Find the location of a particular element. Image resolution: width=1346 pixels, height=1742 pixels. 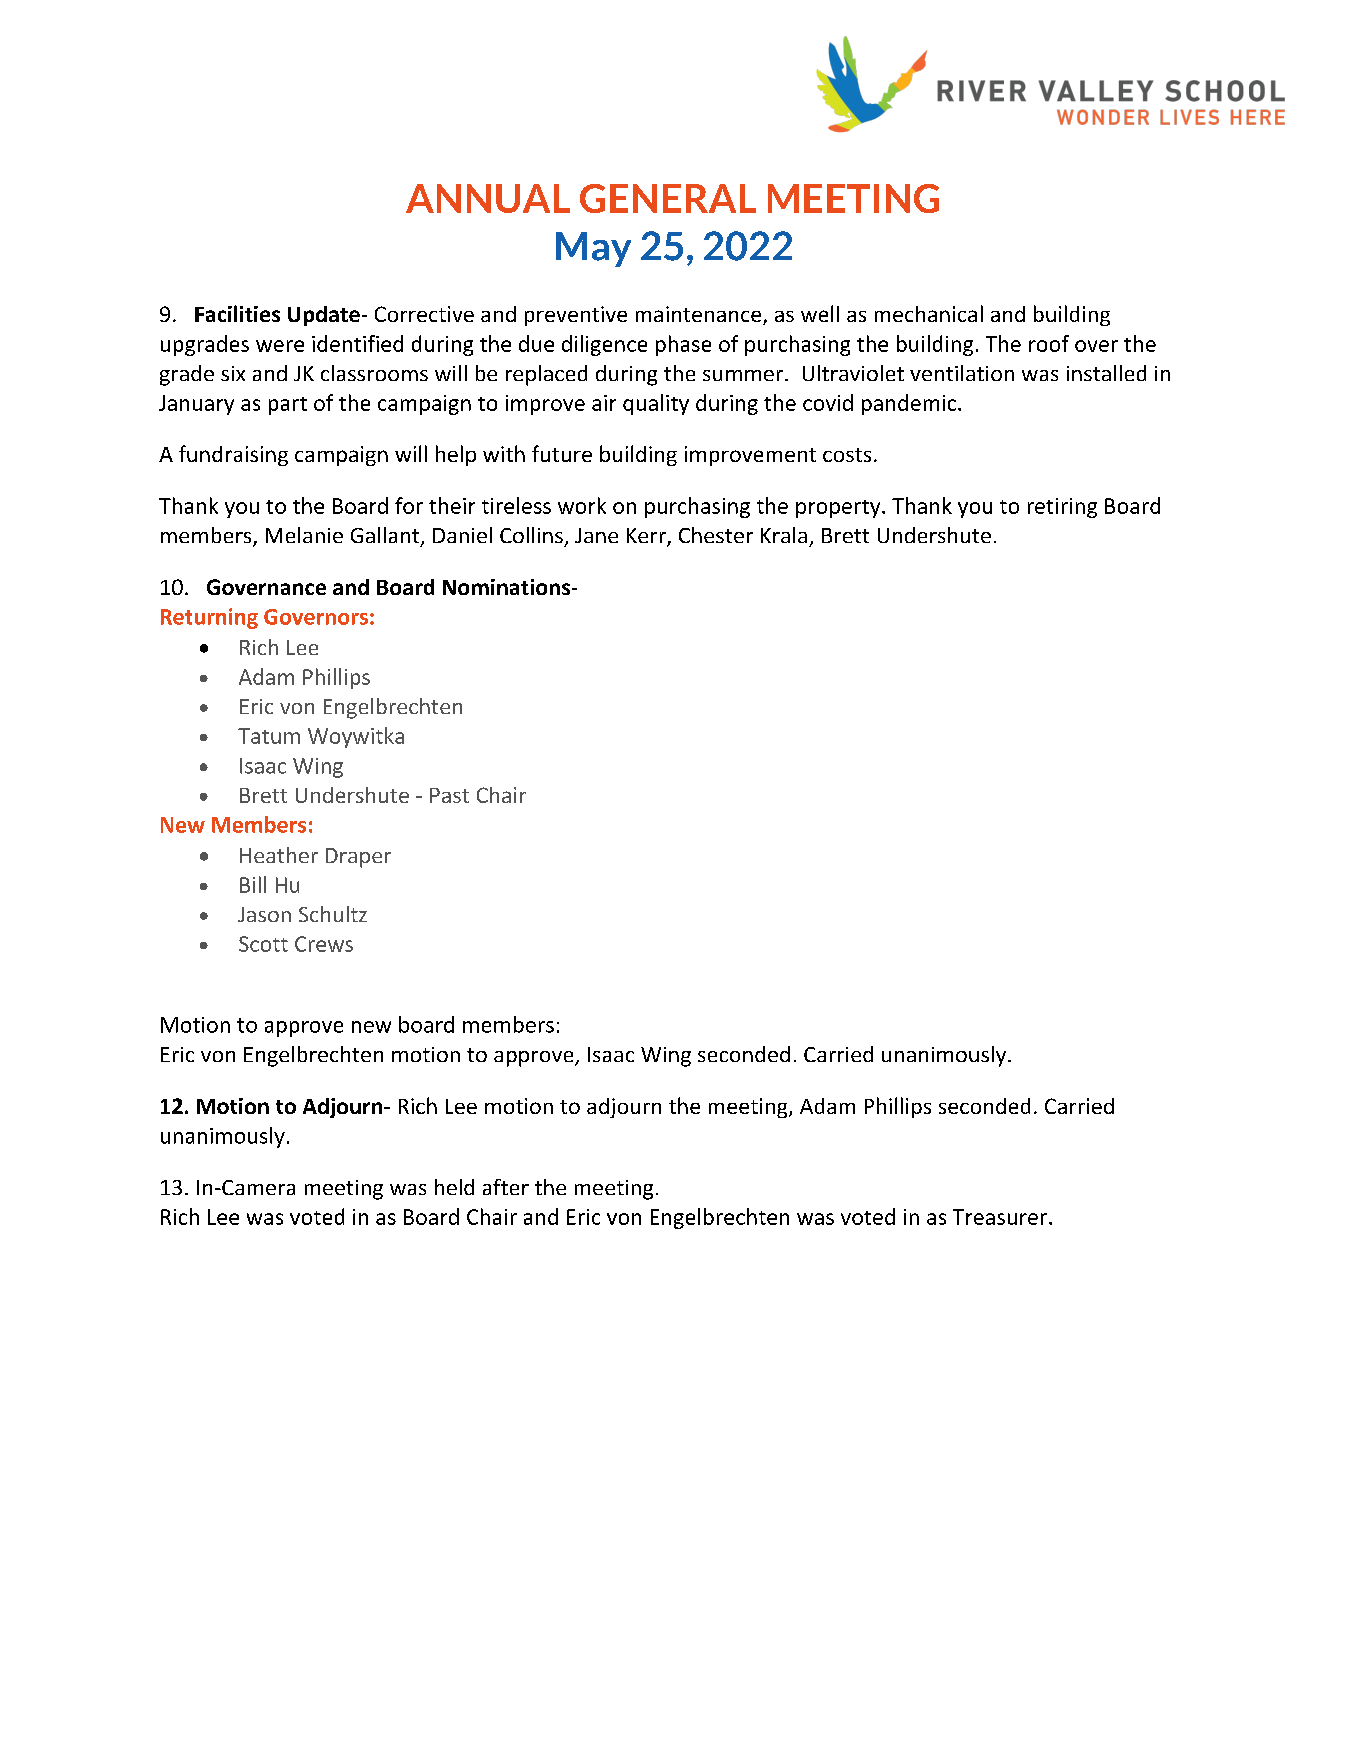

after is located at coordinates (506, 1187).
